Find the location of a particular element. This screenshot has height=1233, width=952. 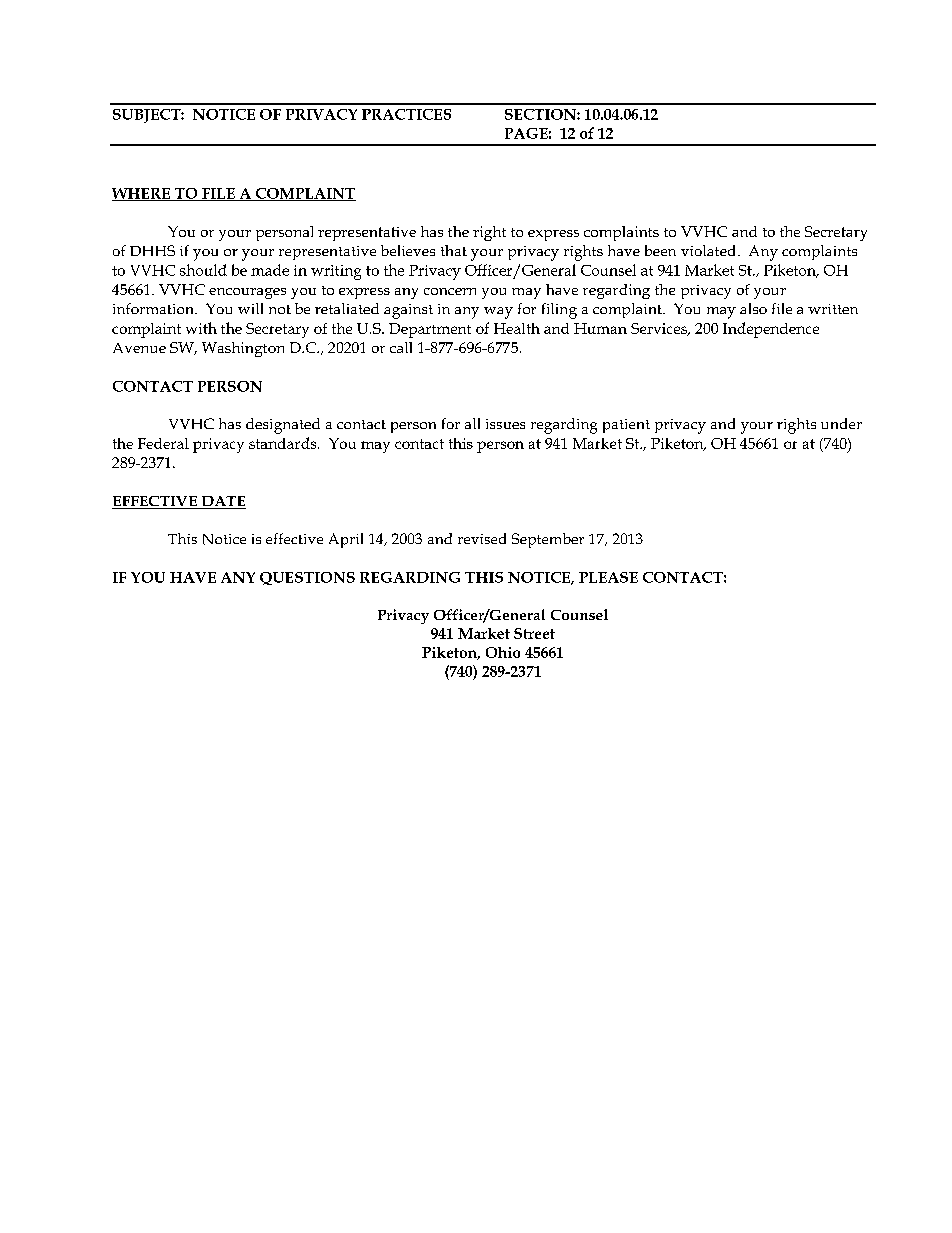

violated is located at coordinates (710, 250).
